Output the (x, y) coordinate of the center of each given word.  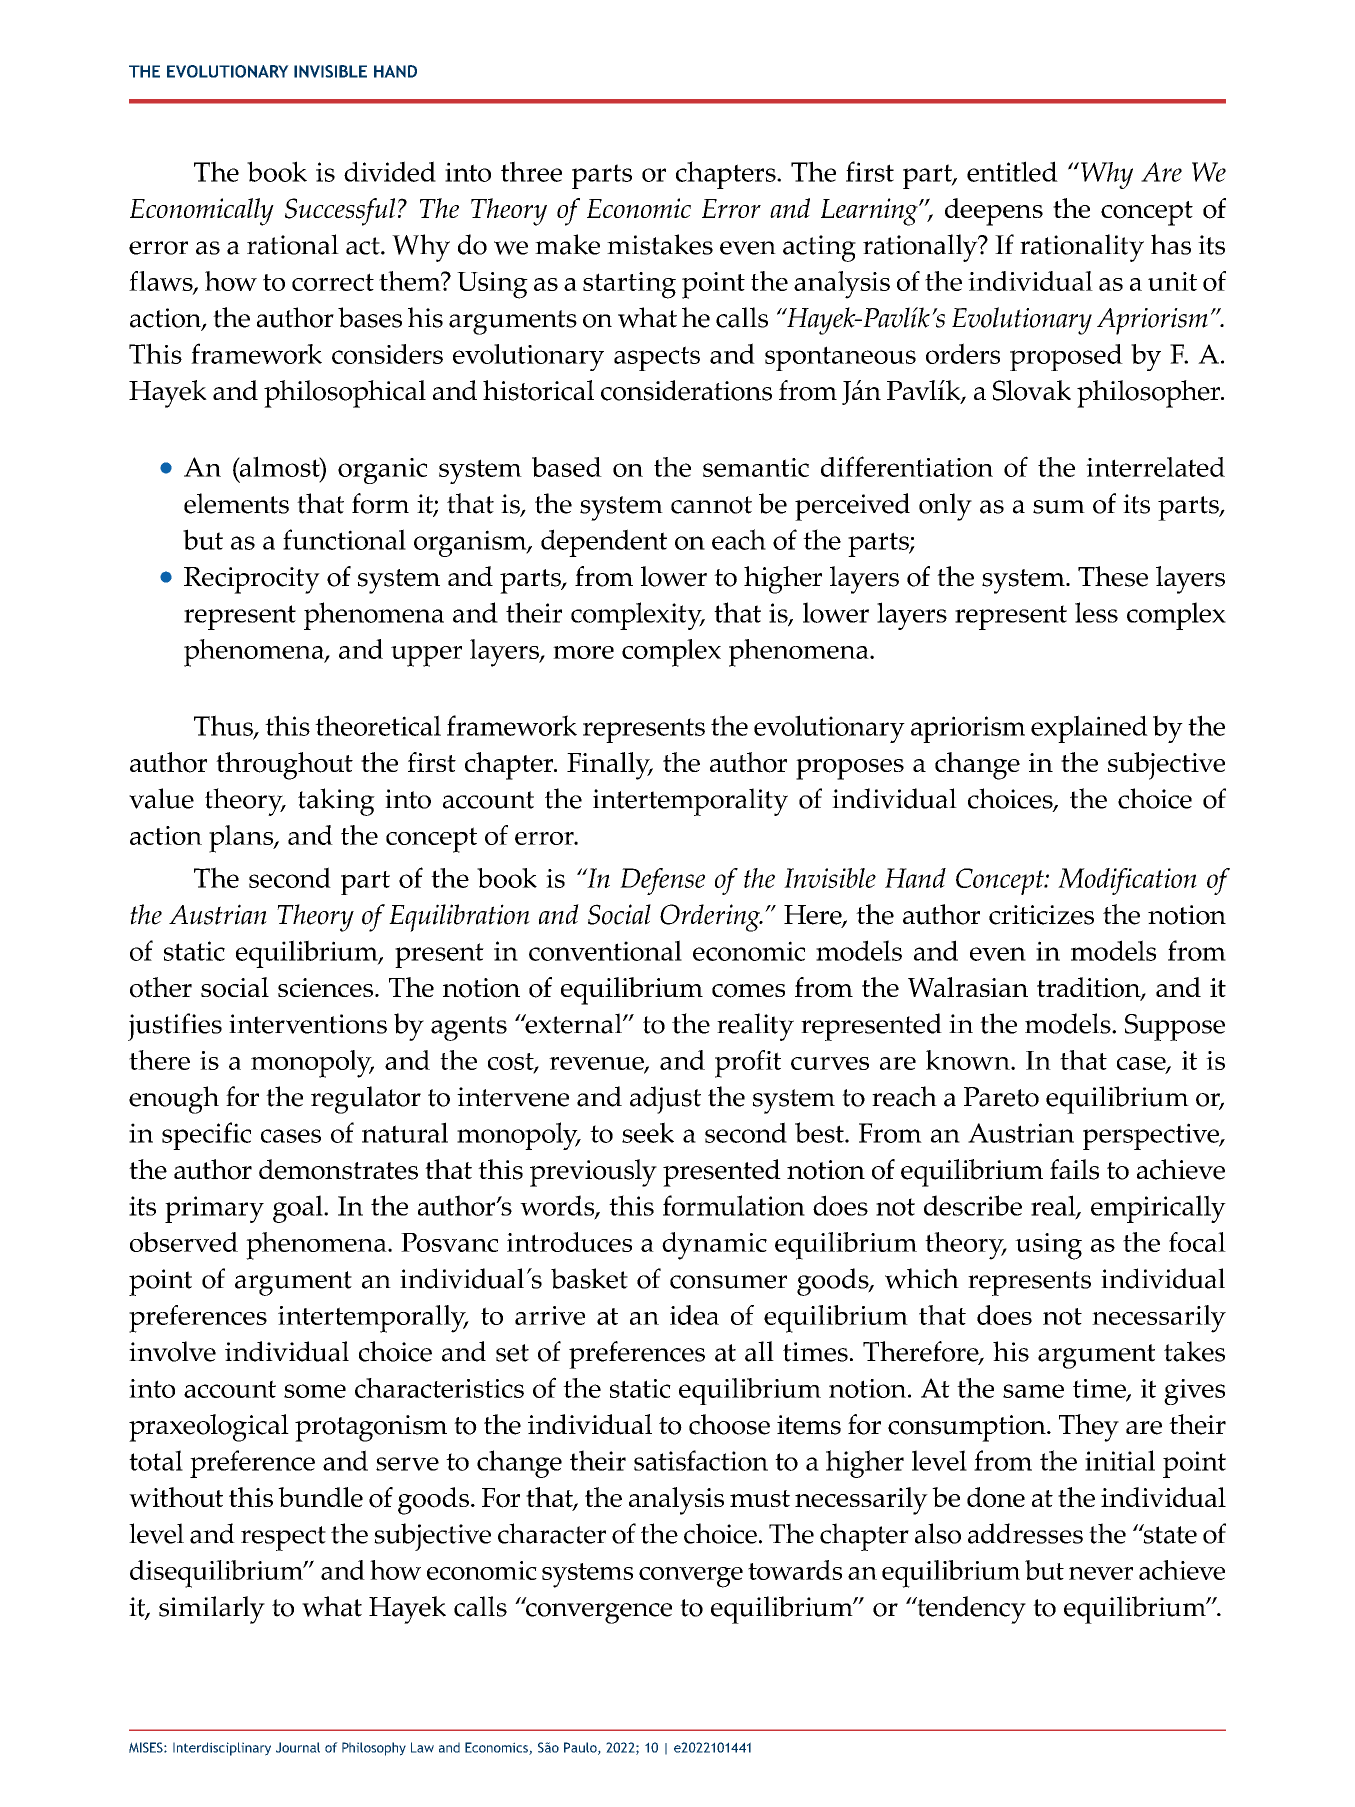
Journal (298, 1747)
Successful (340, 212)
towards (795, 1570)
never (1101, 1573)
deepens (994, 212)
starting (629, 285)
